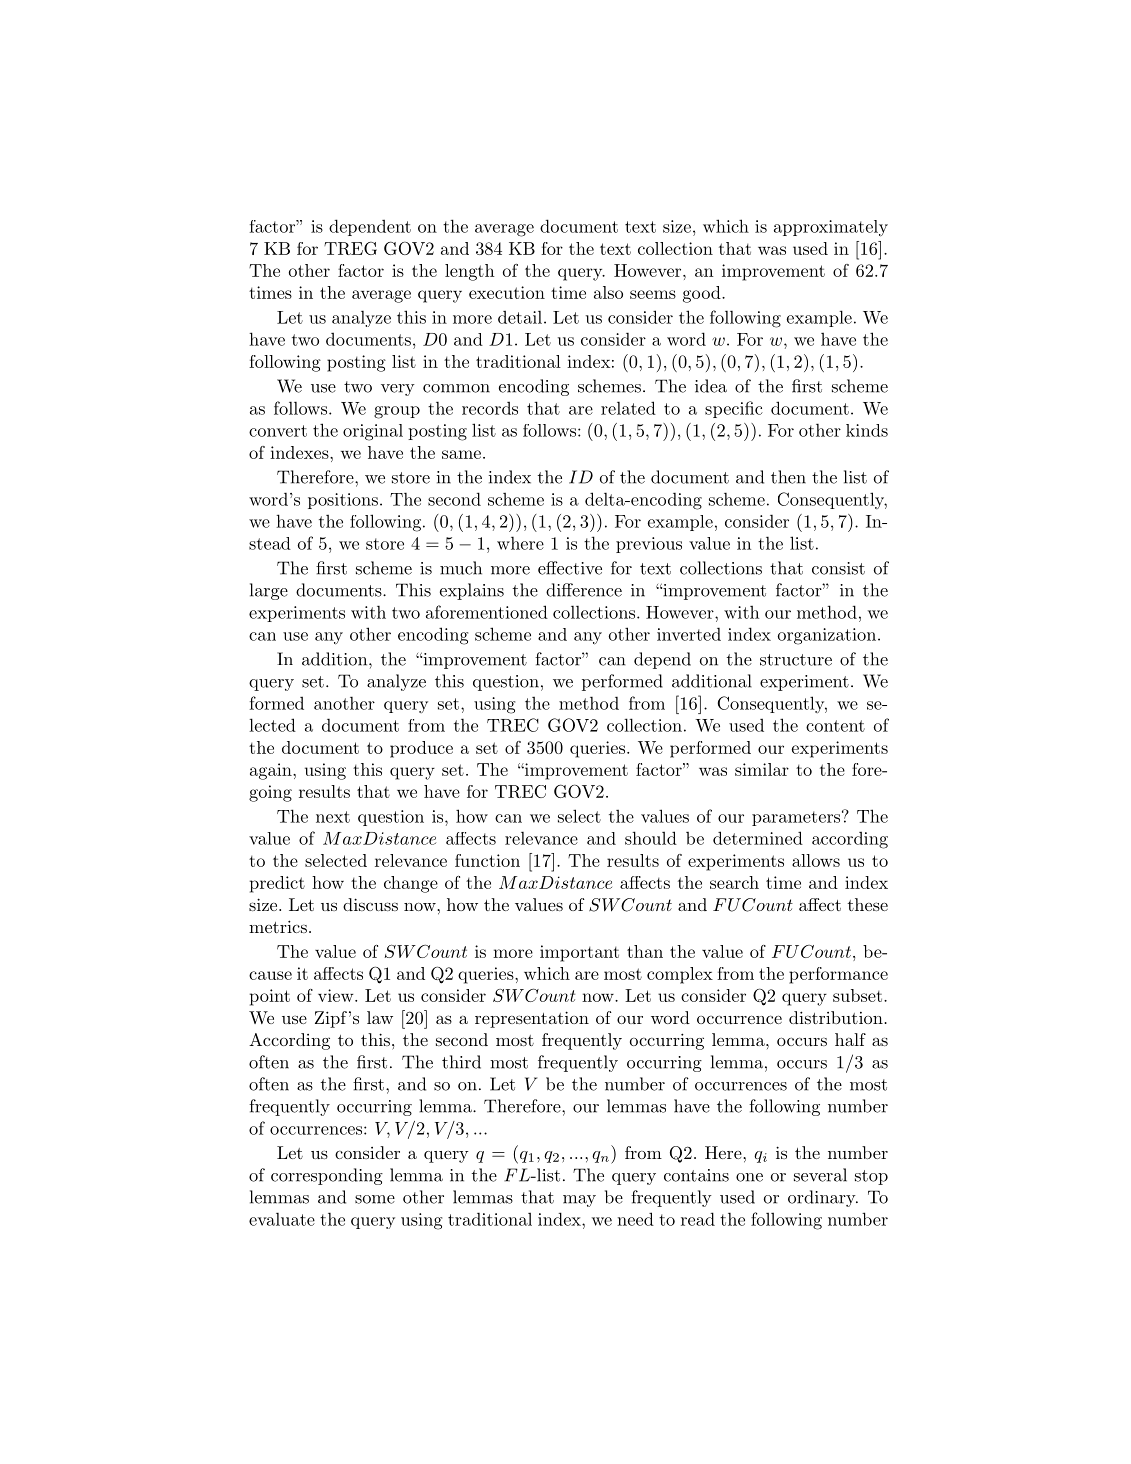 This image has width=1131, height=1464. What do you see at coordinates (337, 995) in the image?
I see `view` at bounding box center [337, 995].
